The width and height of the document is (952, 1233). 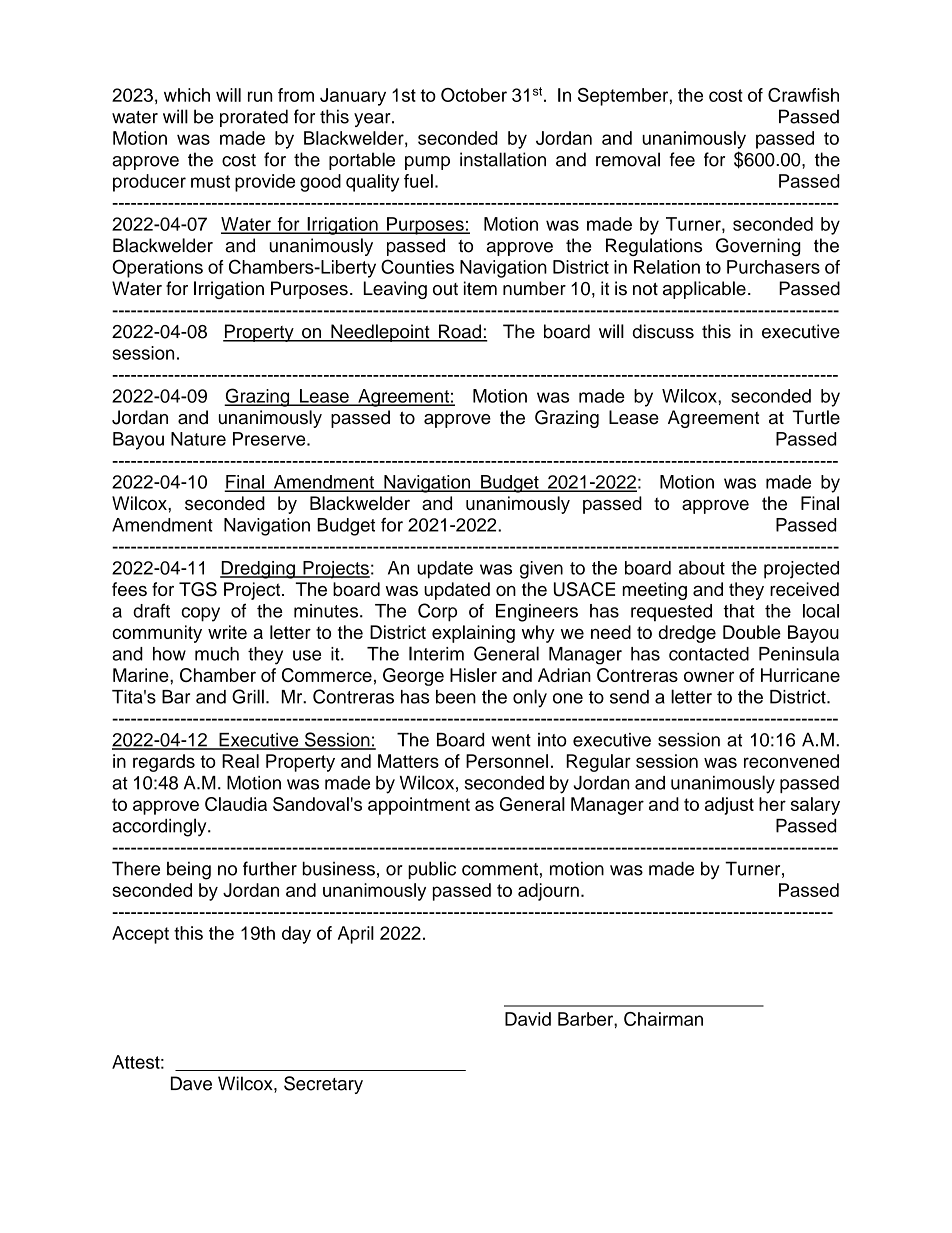 What do you see at coordinates (437, 612) in the document?
I see `Corp` at bounding box center [437, 612].
